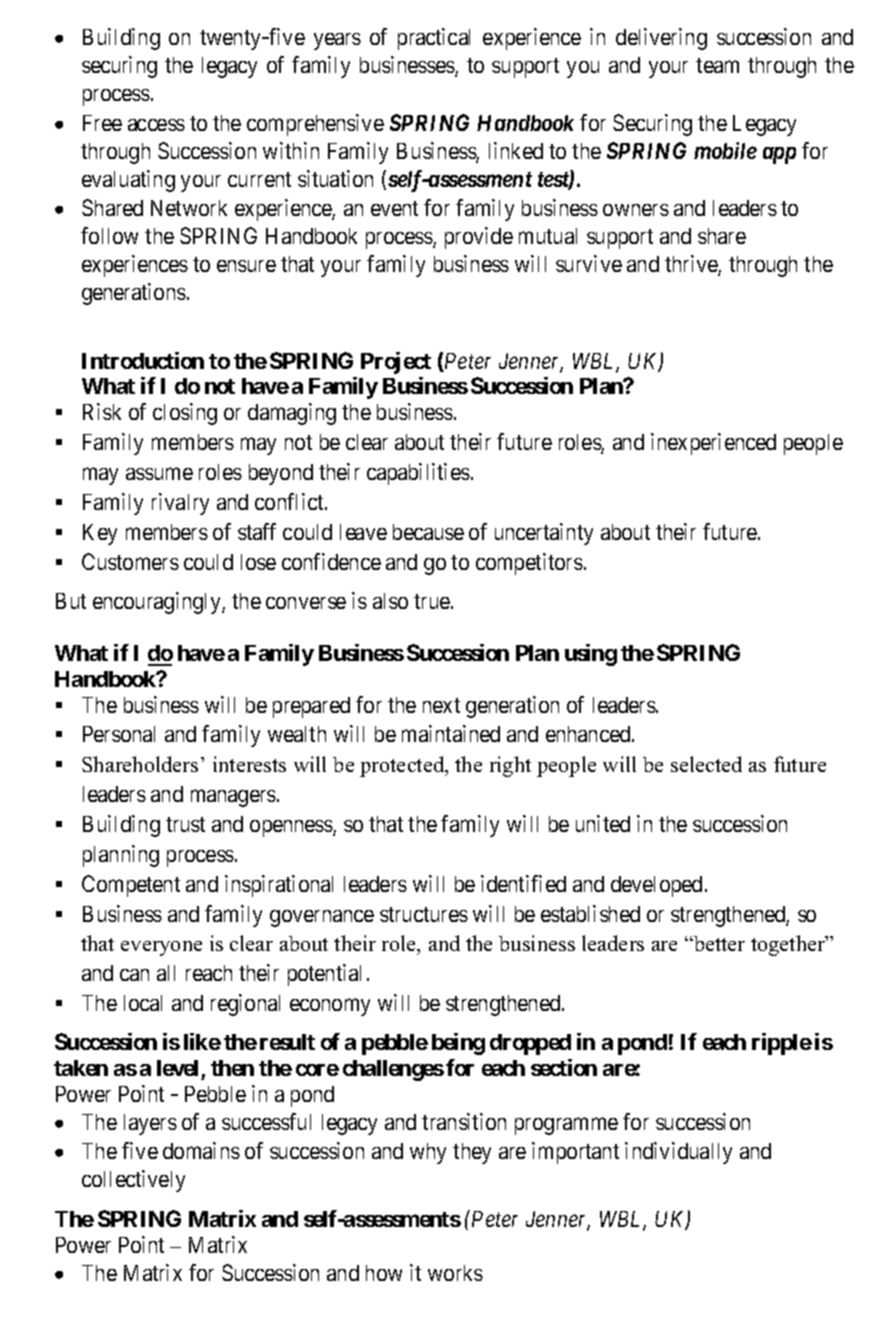  Describe the element at coordinates (589, 263) in the page. I see `survive` at that location.
